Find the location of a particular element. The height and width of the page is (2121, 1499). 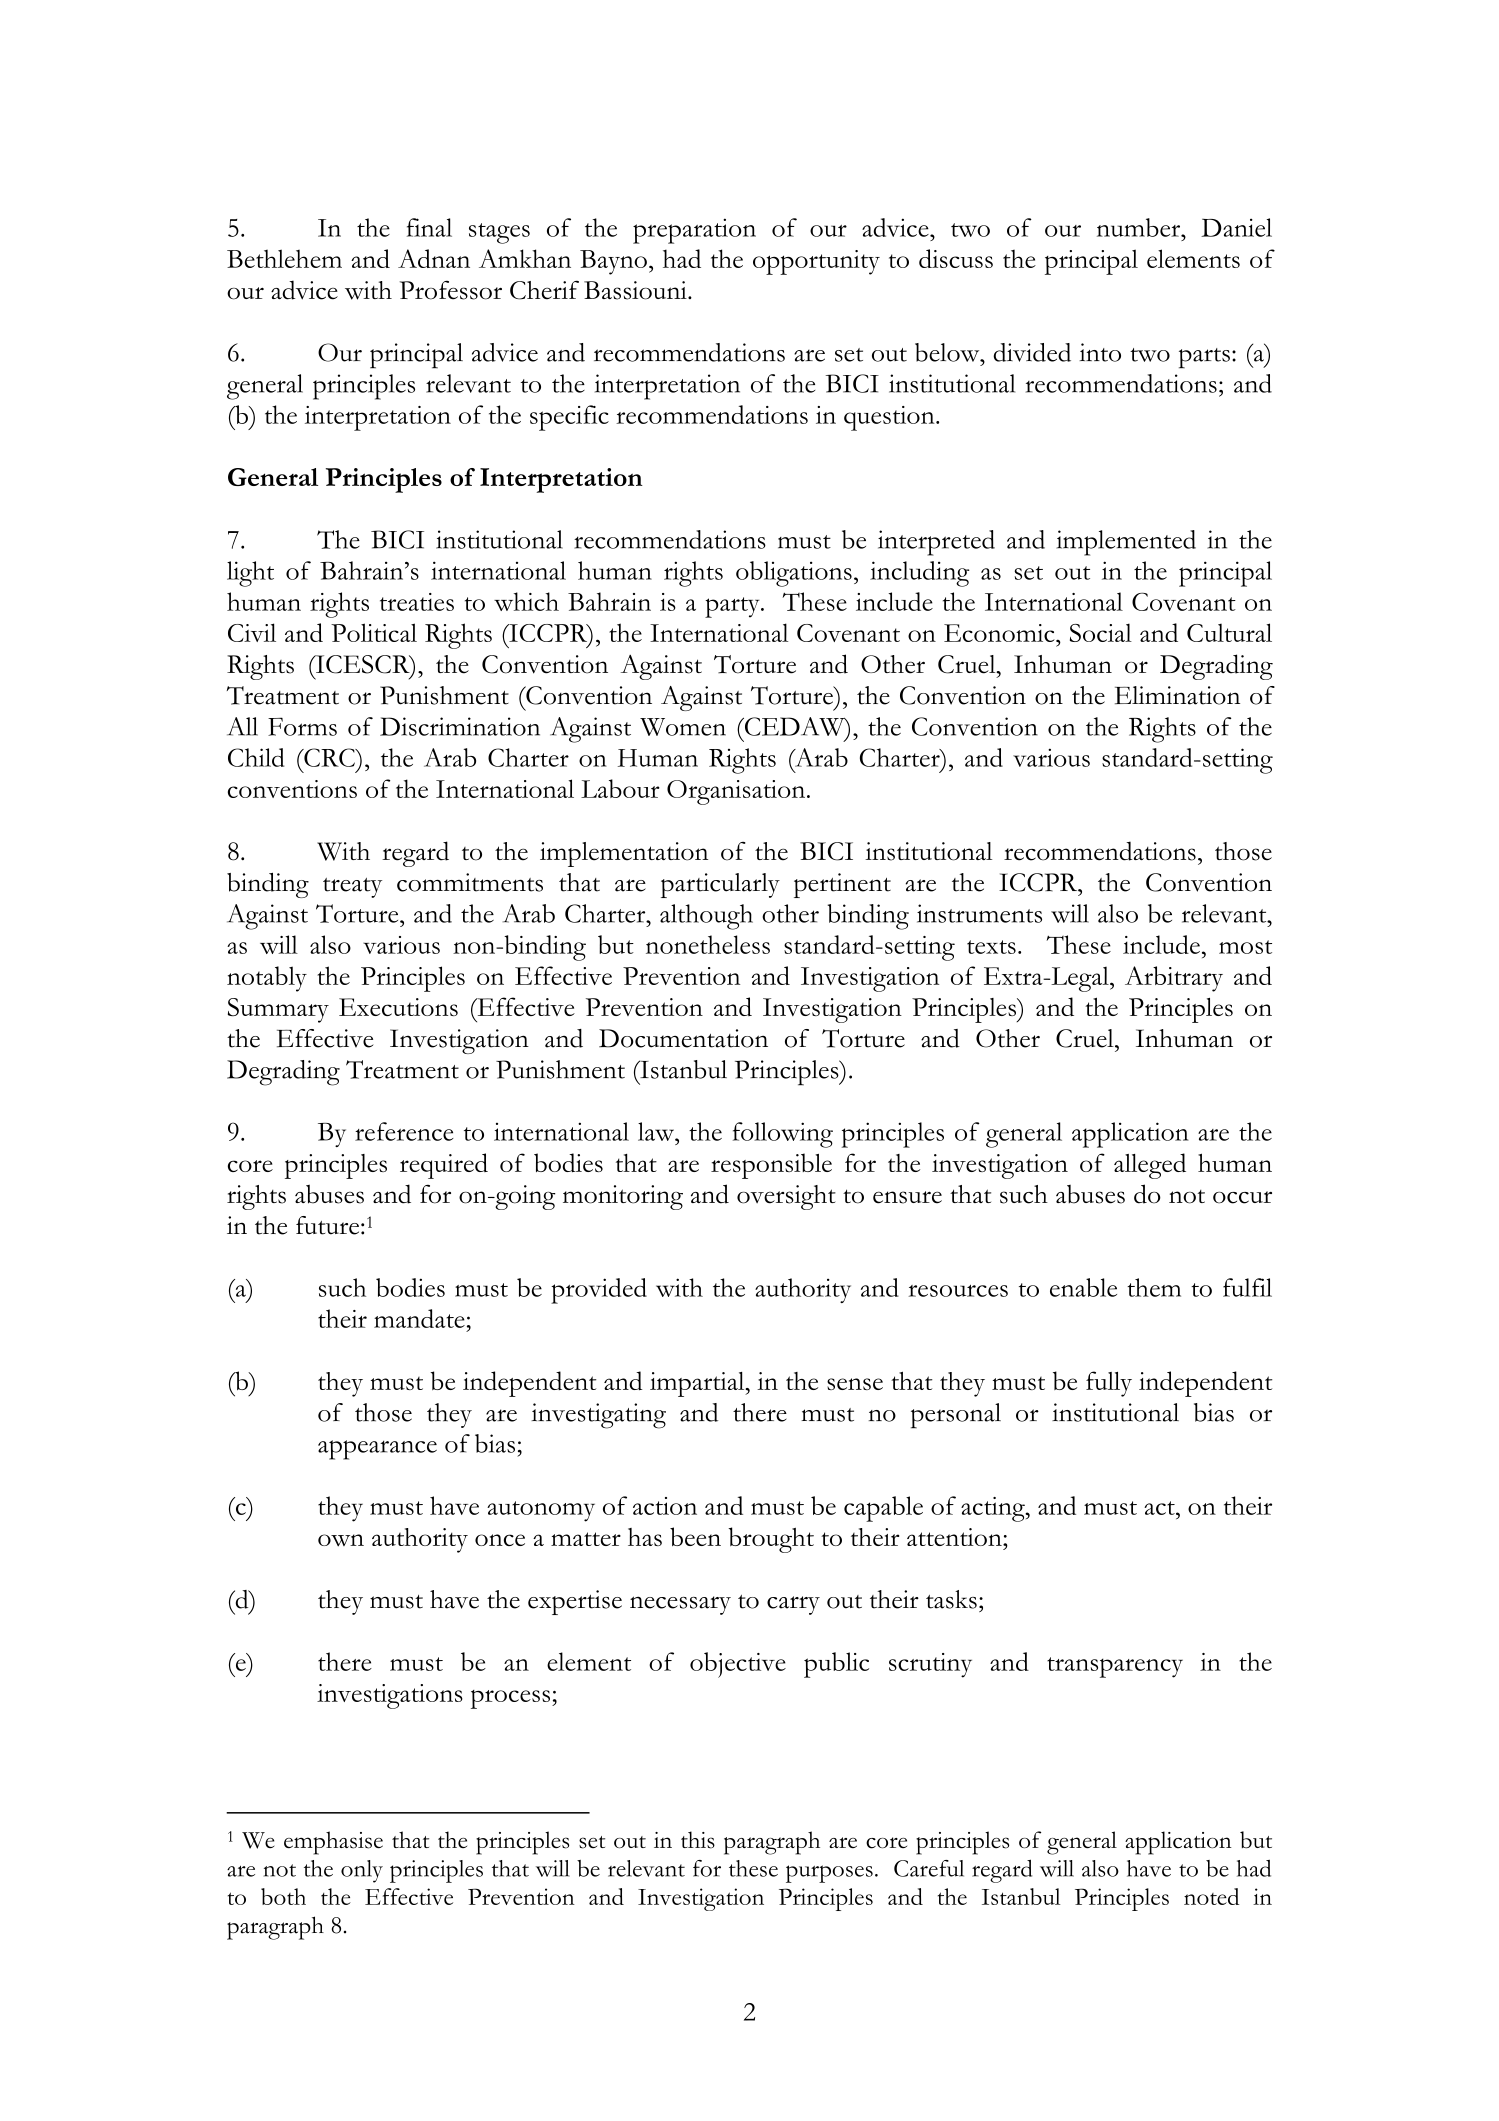

Adnan is located at coordinates (434, 258).
